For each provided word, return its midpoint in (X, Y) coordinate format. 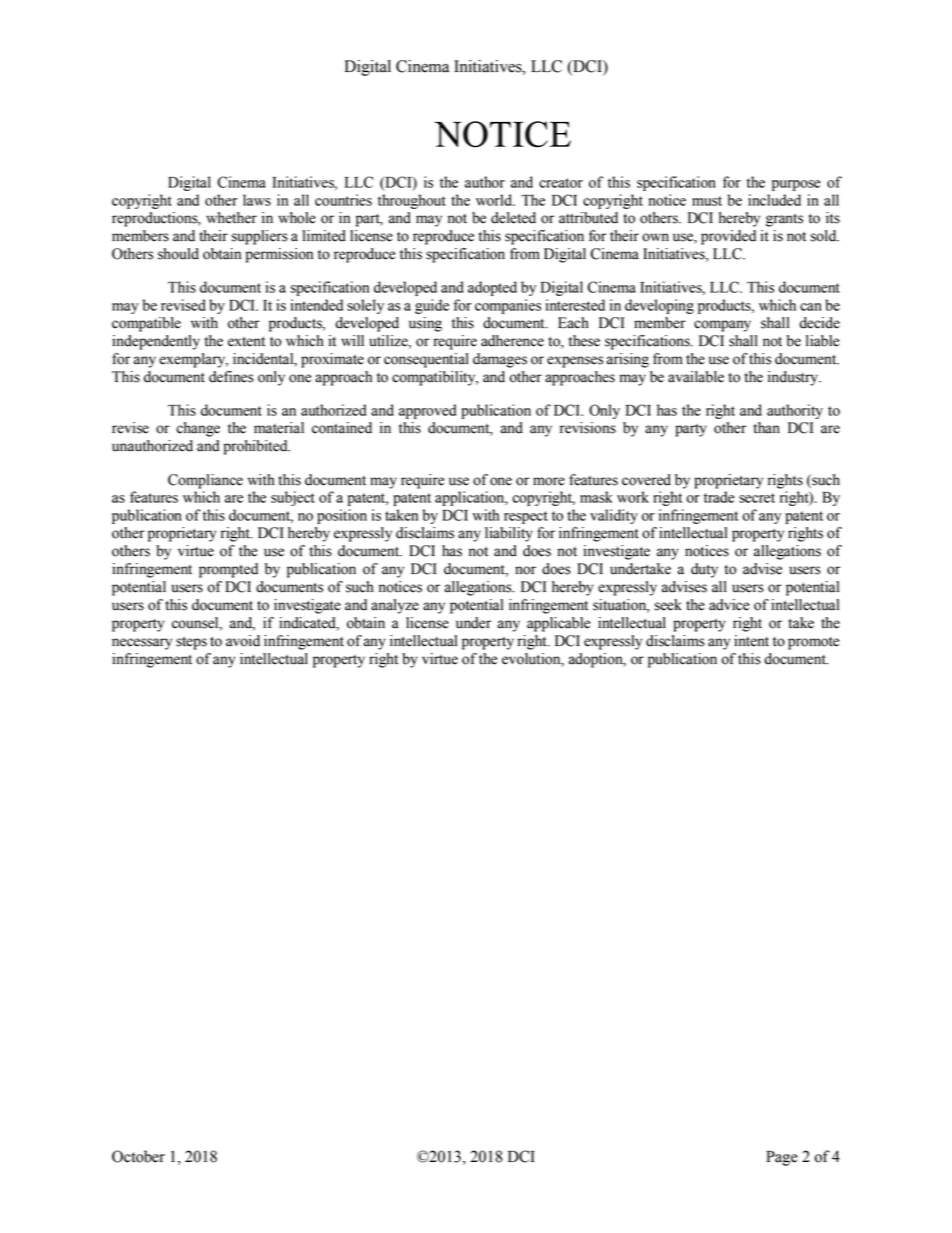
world (495, 200)
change (198, 429)
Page (782, 1158)
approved (427, 411)
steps (191, 643)
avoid (243, 641)
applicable (558, 624)
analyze (395, 606)
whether (231, 218)
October (138, 1156)
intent (751, 641)
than (766, 428)
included (774, 200)
